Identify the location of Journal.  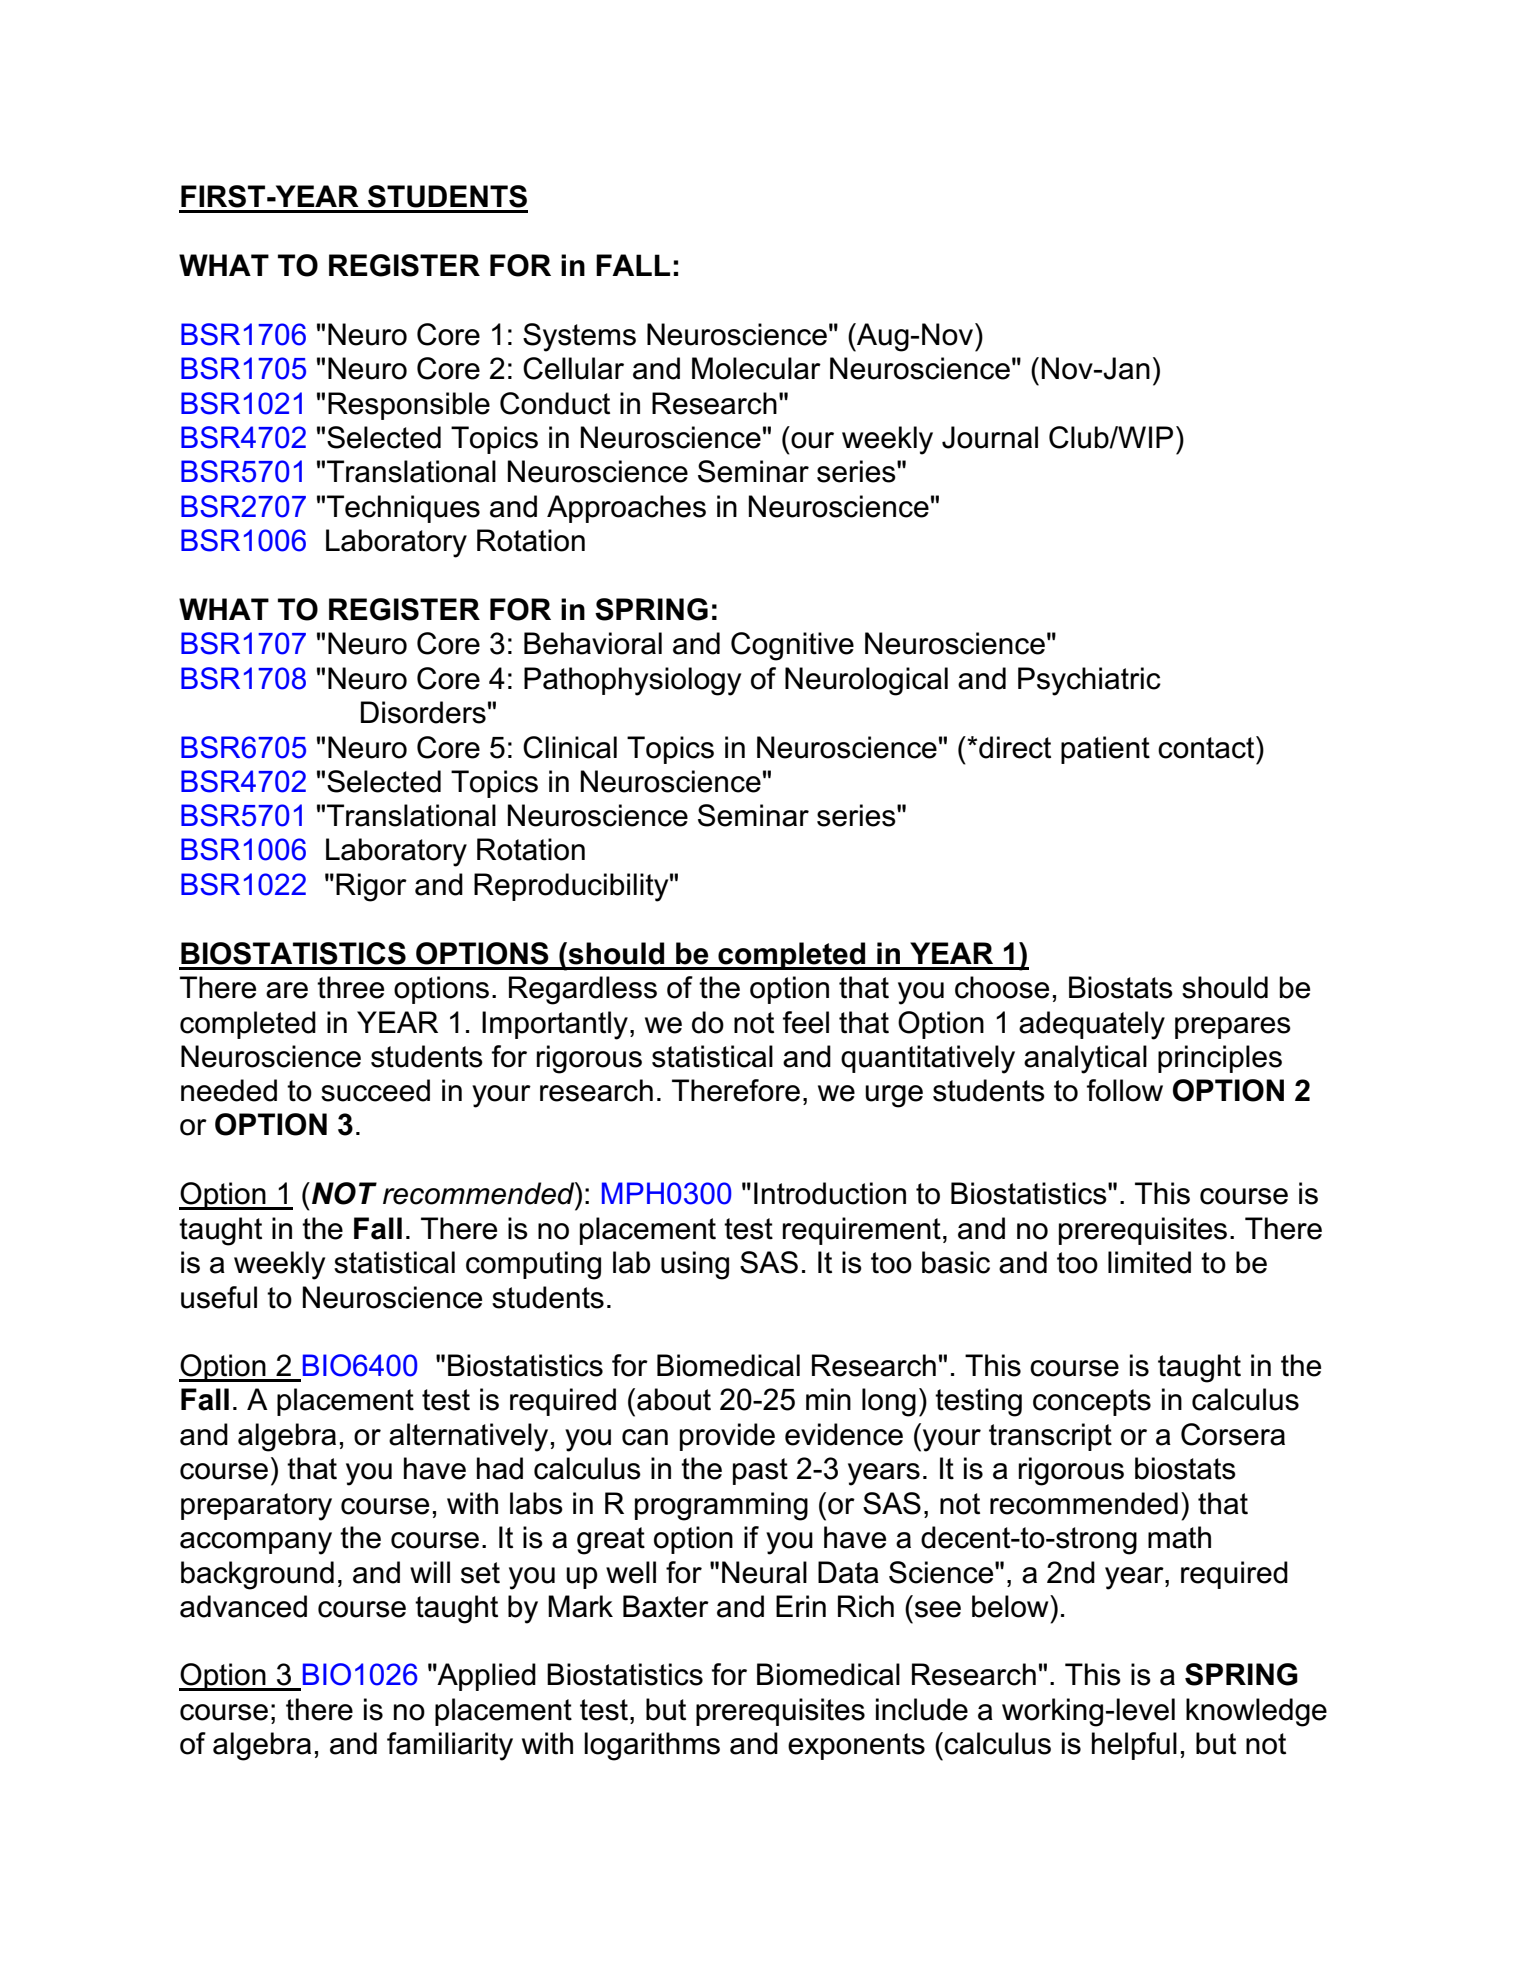
(990, 437).
